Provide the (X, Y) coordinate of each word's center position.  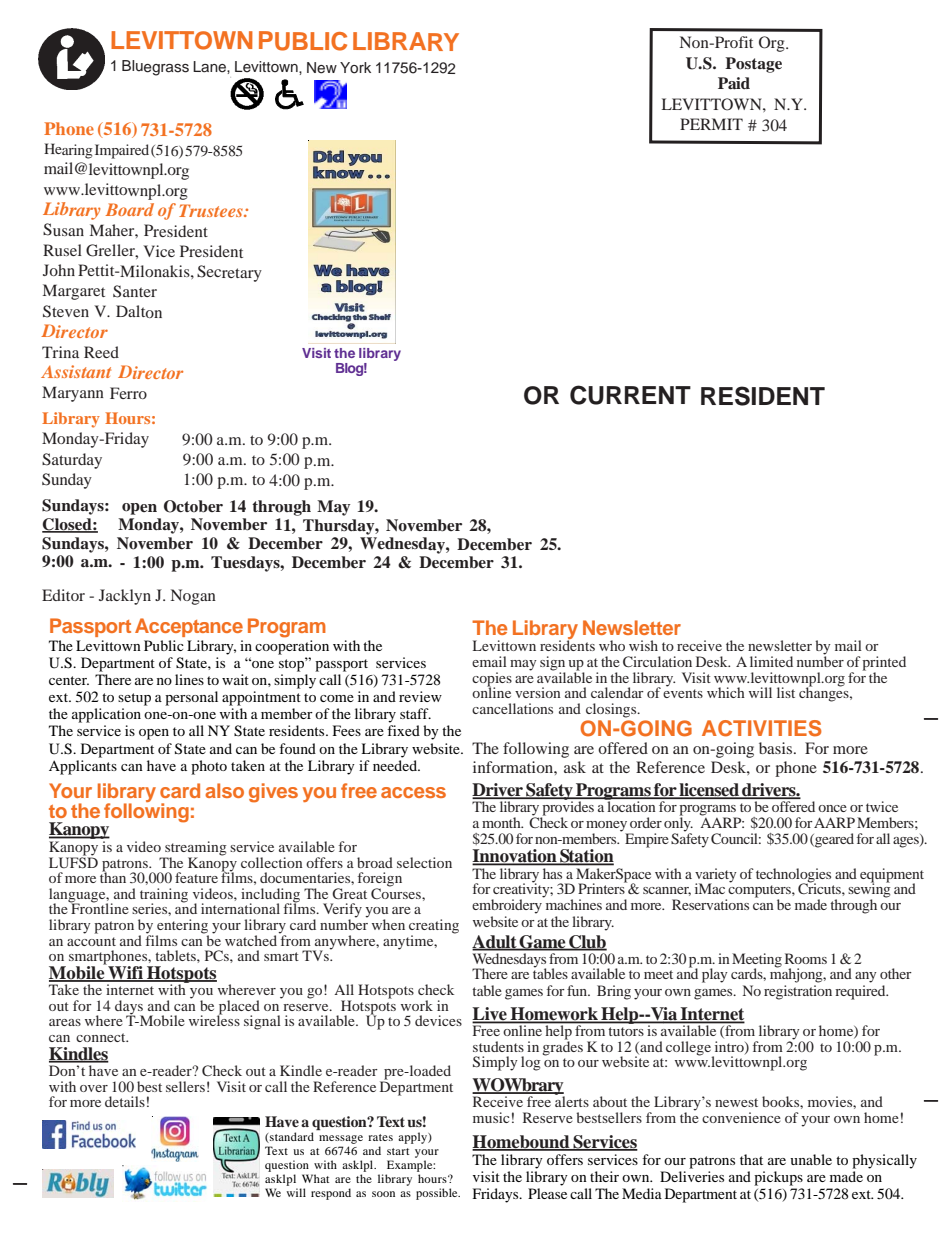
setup (134, 699)
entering (182, 927)
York (355, 68)
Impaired (122, 151)
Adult (495, 942)
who (612, 645)
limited (771, 661)
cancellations (512, 708)
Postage (753, 65)
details (125, 1101)
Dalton (139, 311)
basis (777, 748)
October (193, 506)
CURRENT (630, 395)
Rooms (806, 958)
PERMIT (711, 124)
